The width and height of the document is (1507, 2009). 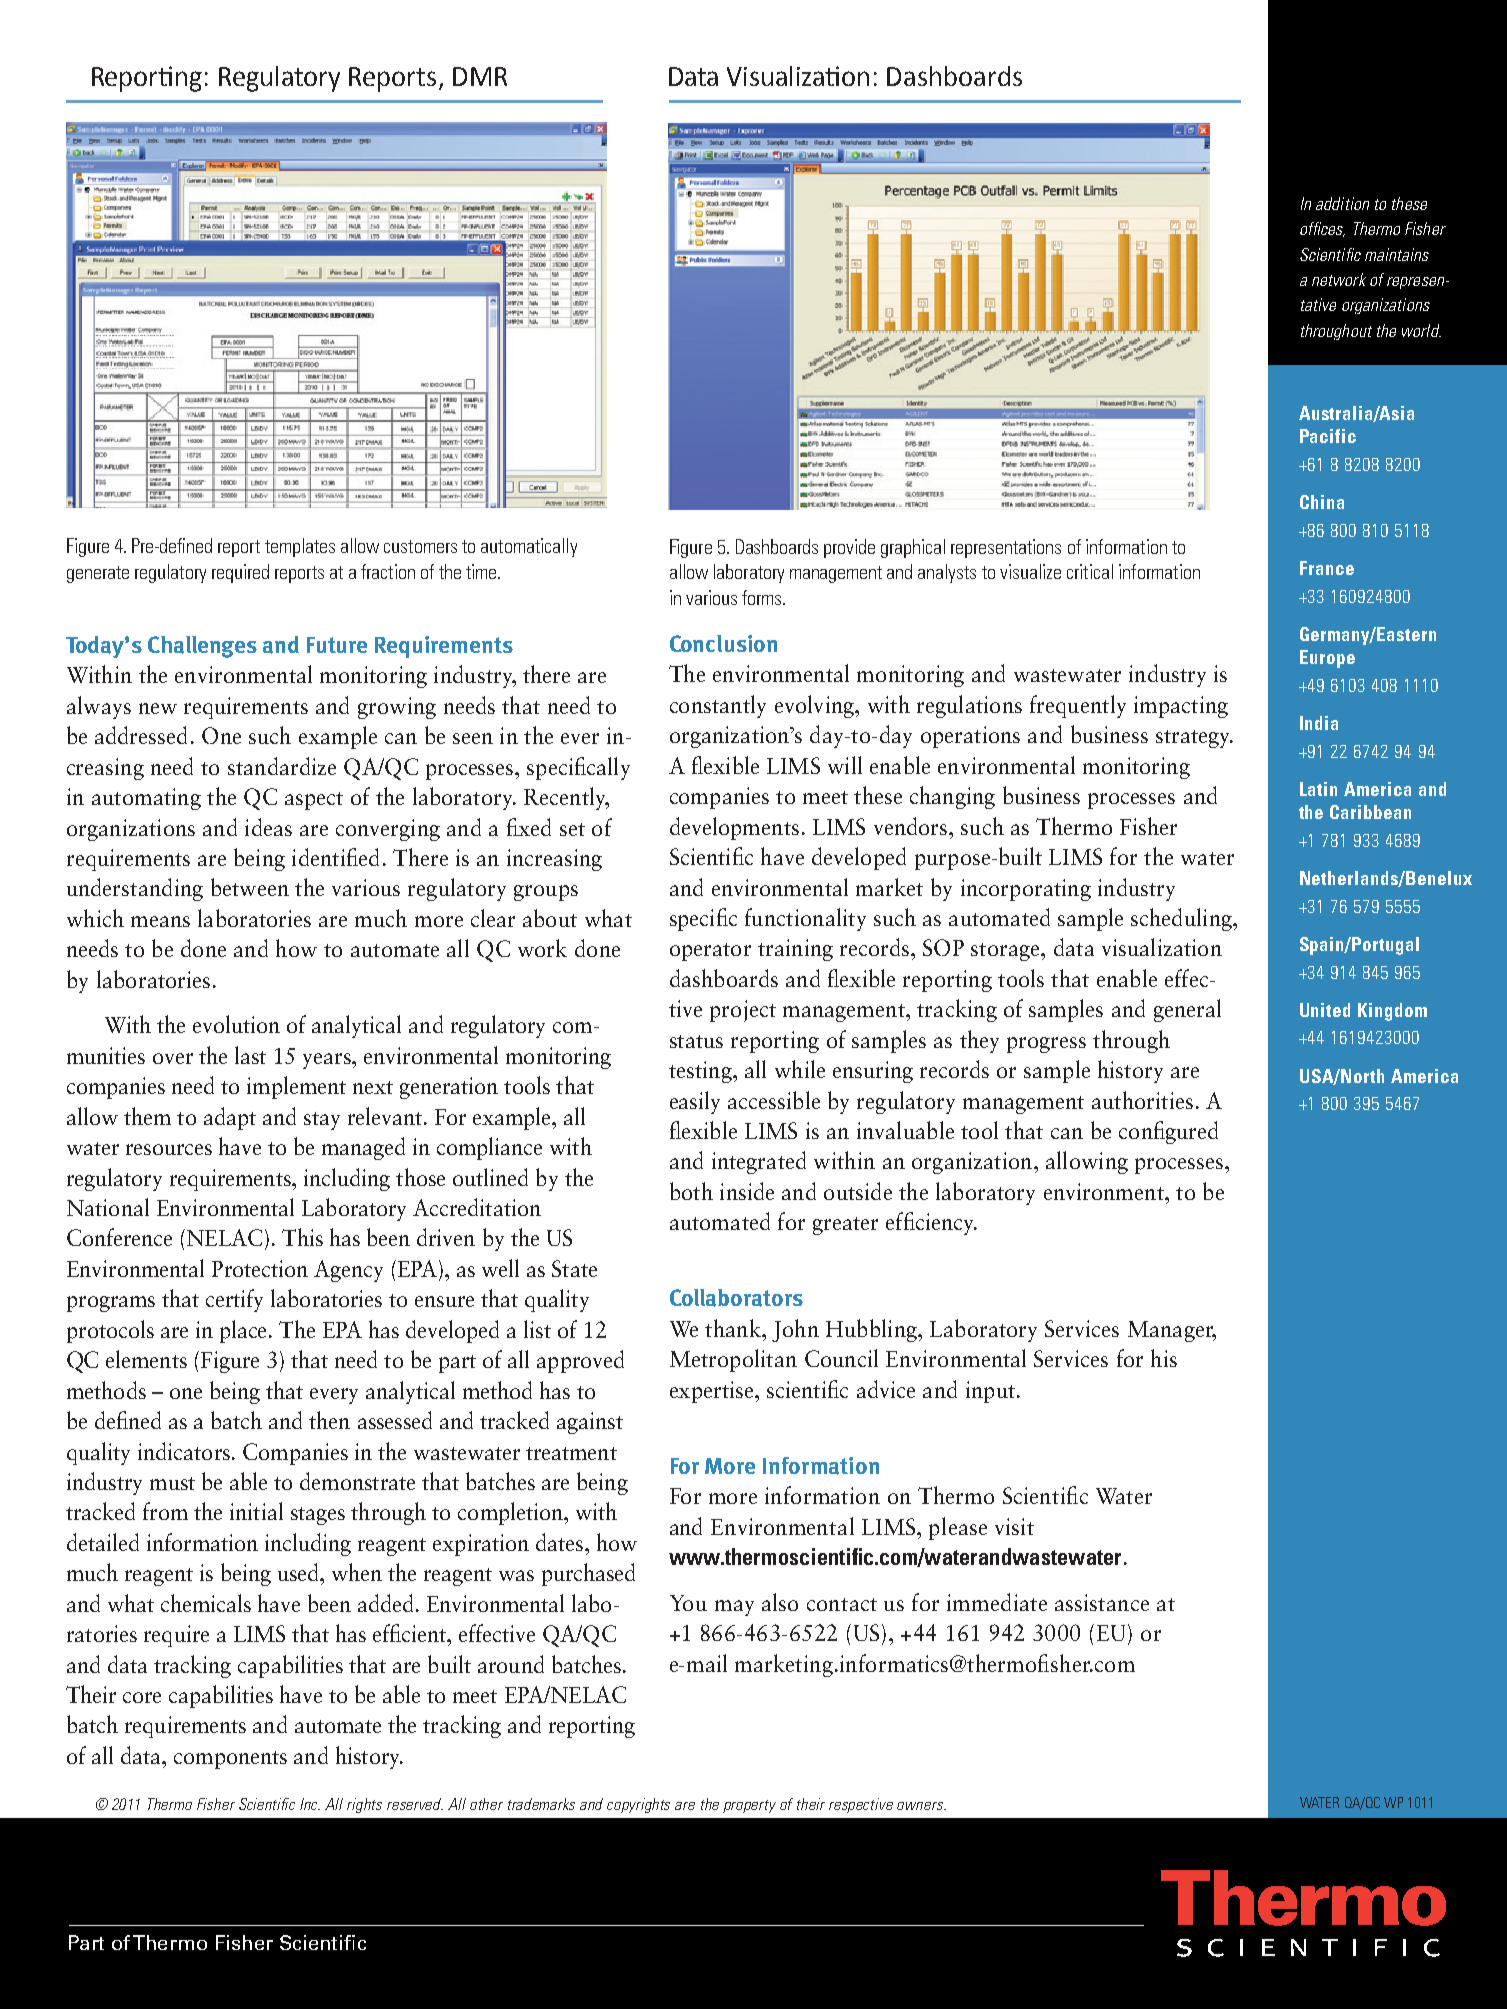 I want to click on graphical, so click(x=913, y=548).
